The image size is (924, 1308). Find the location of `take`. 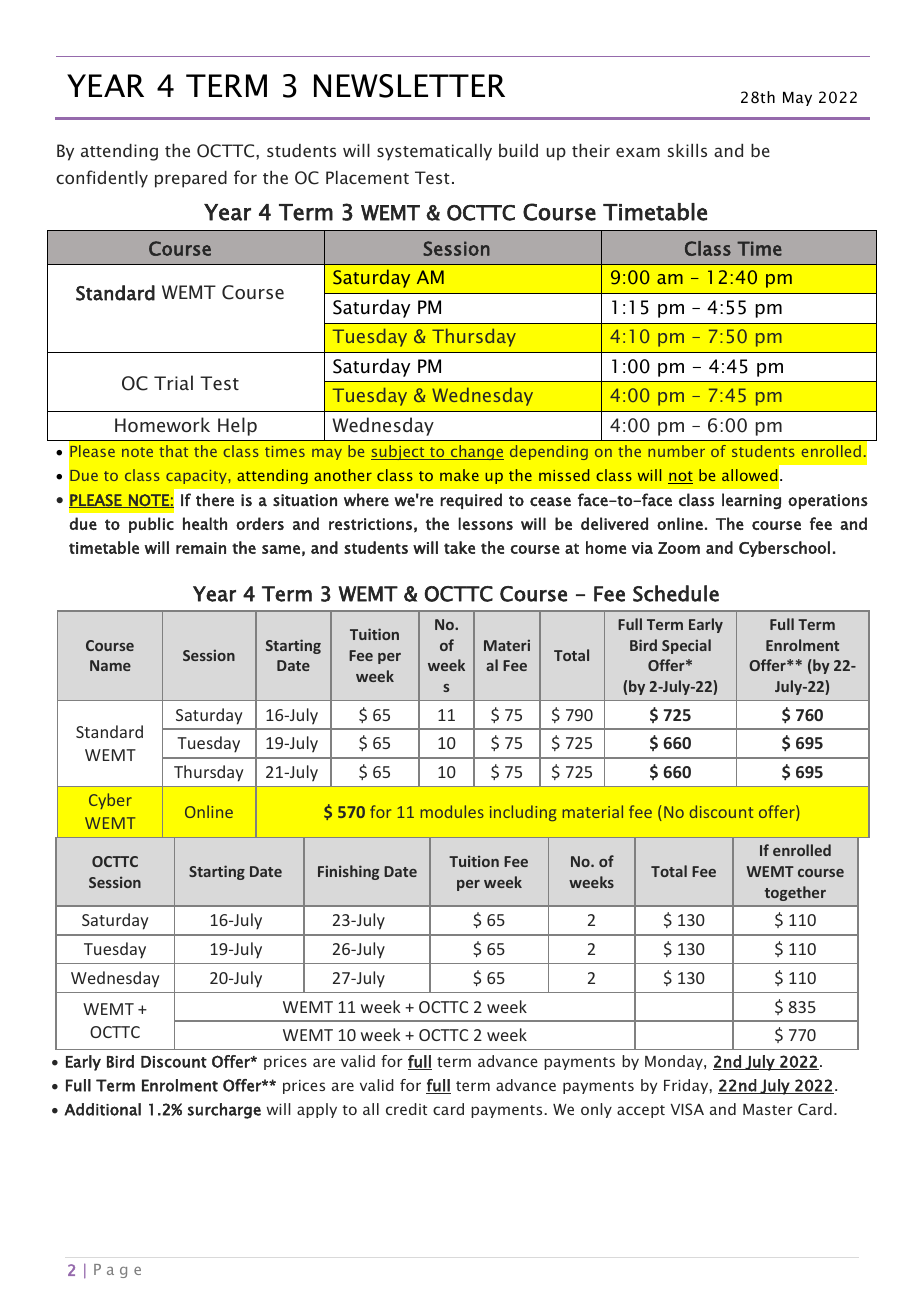

take is located at coordinates (459, 547).
